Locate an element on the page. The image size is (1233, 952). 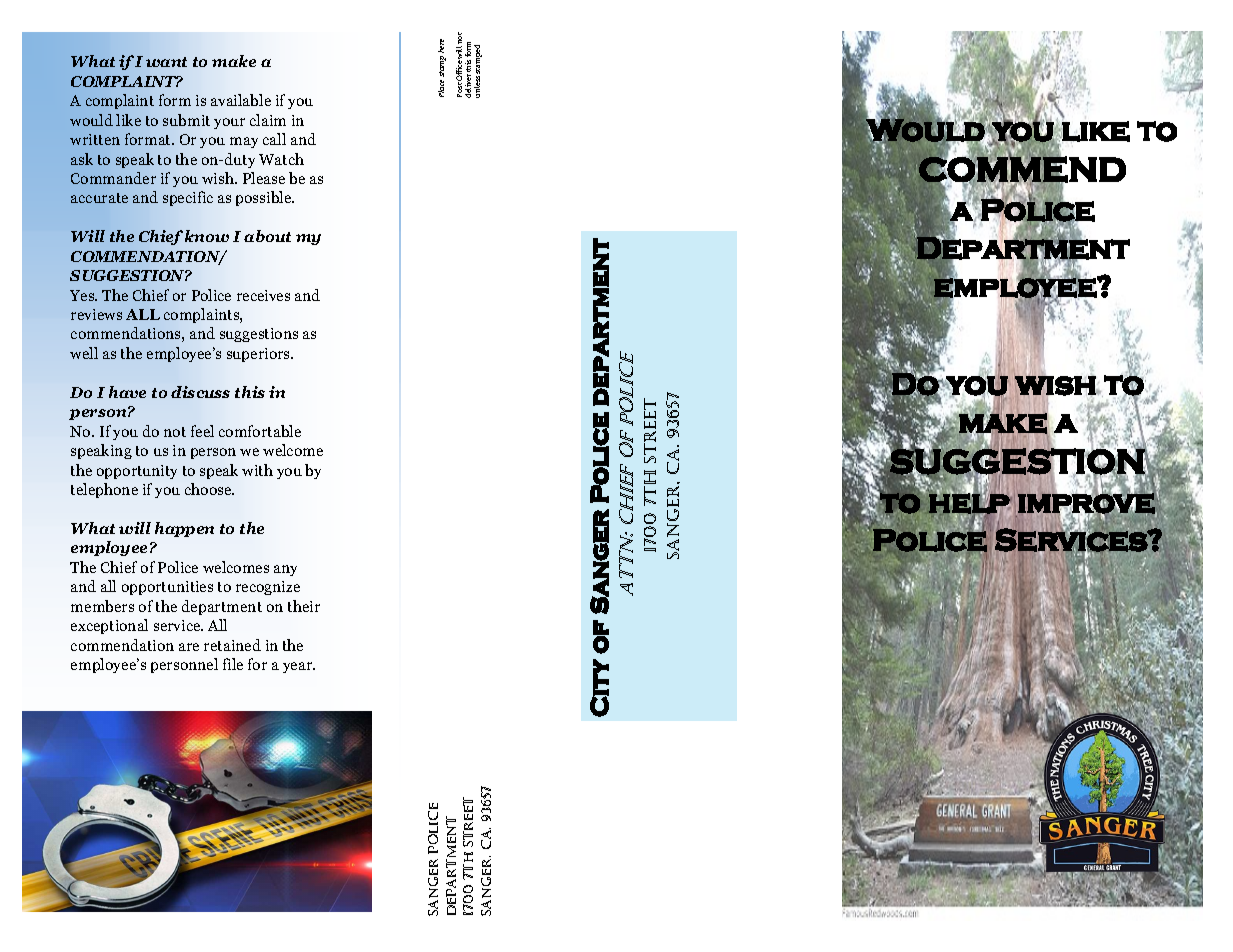
want is located at coordinates (166, 62).
